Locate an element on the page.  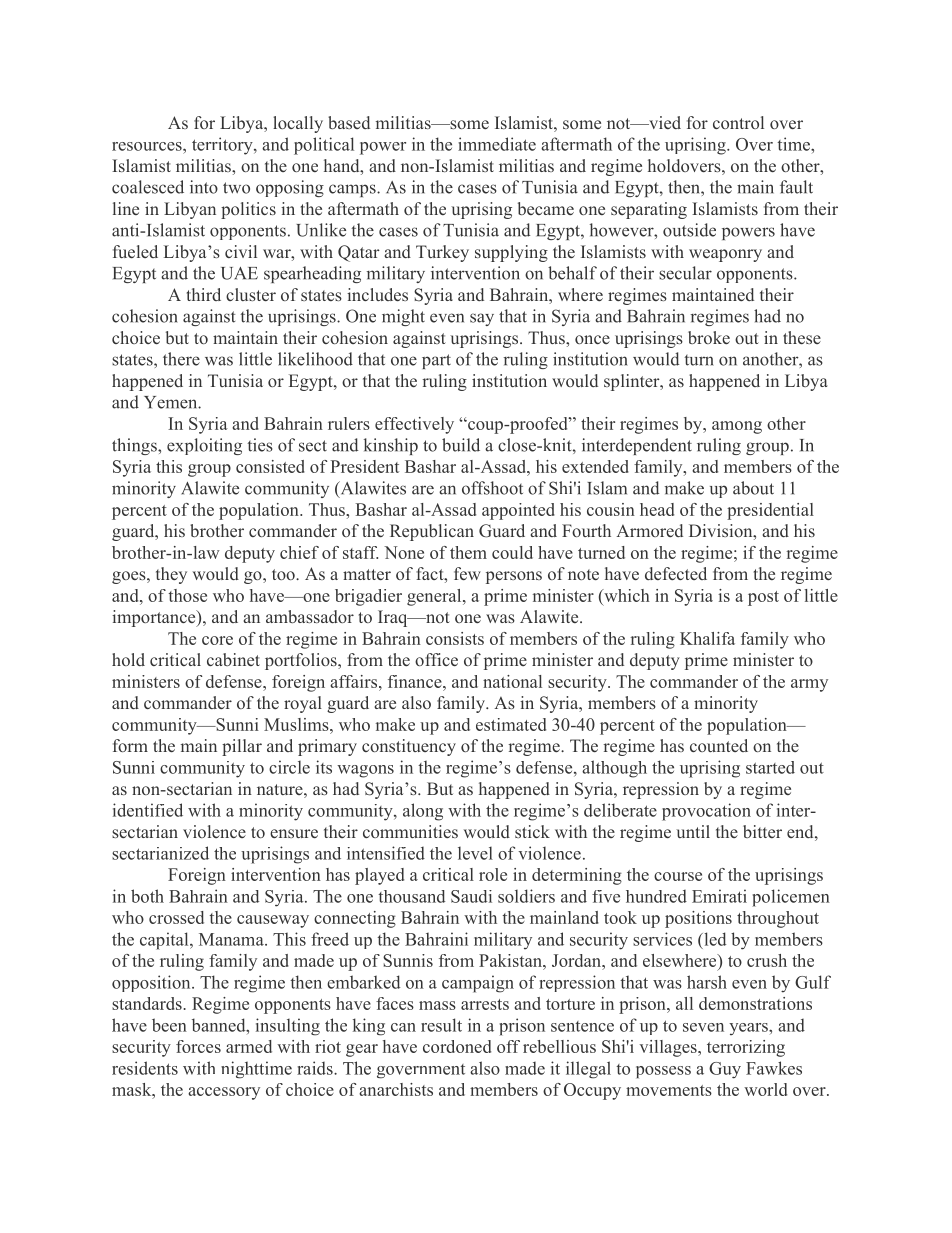
those is located at coordinates (188, 595).
